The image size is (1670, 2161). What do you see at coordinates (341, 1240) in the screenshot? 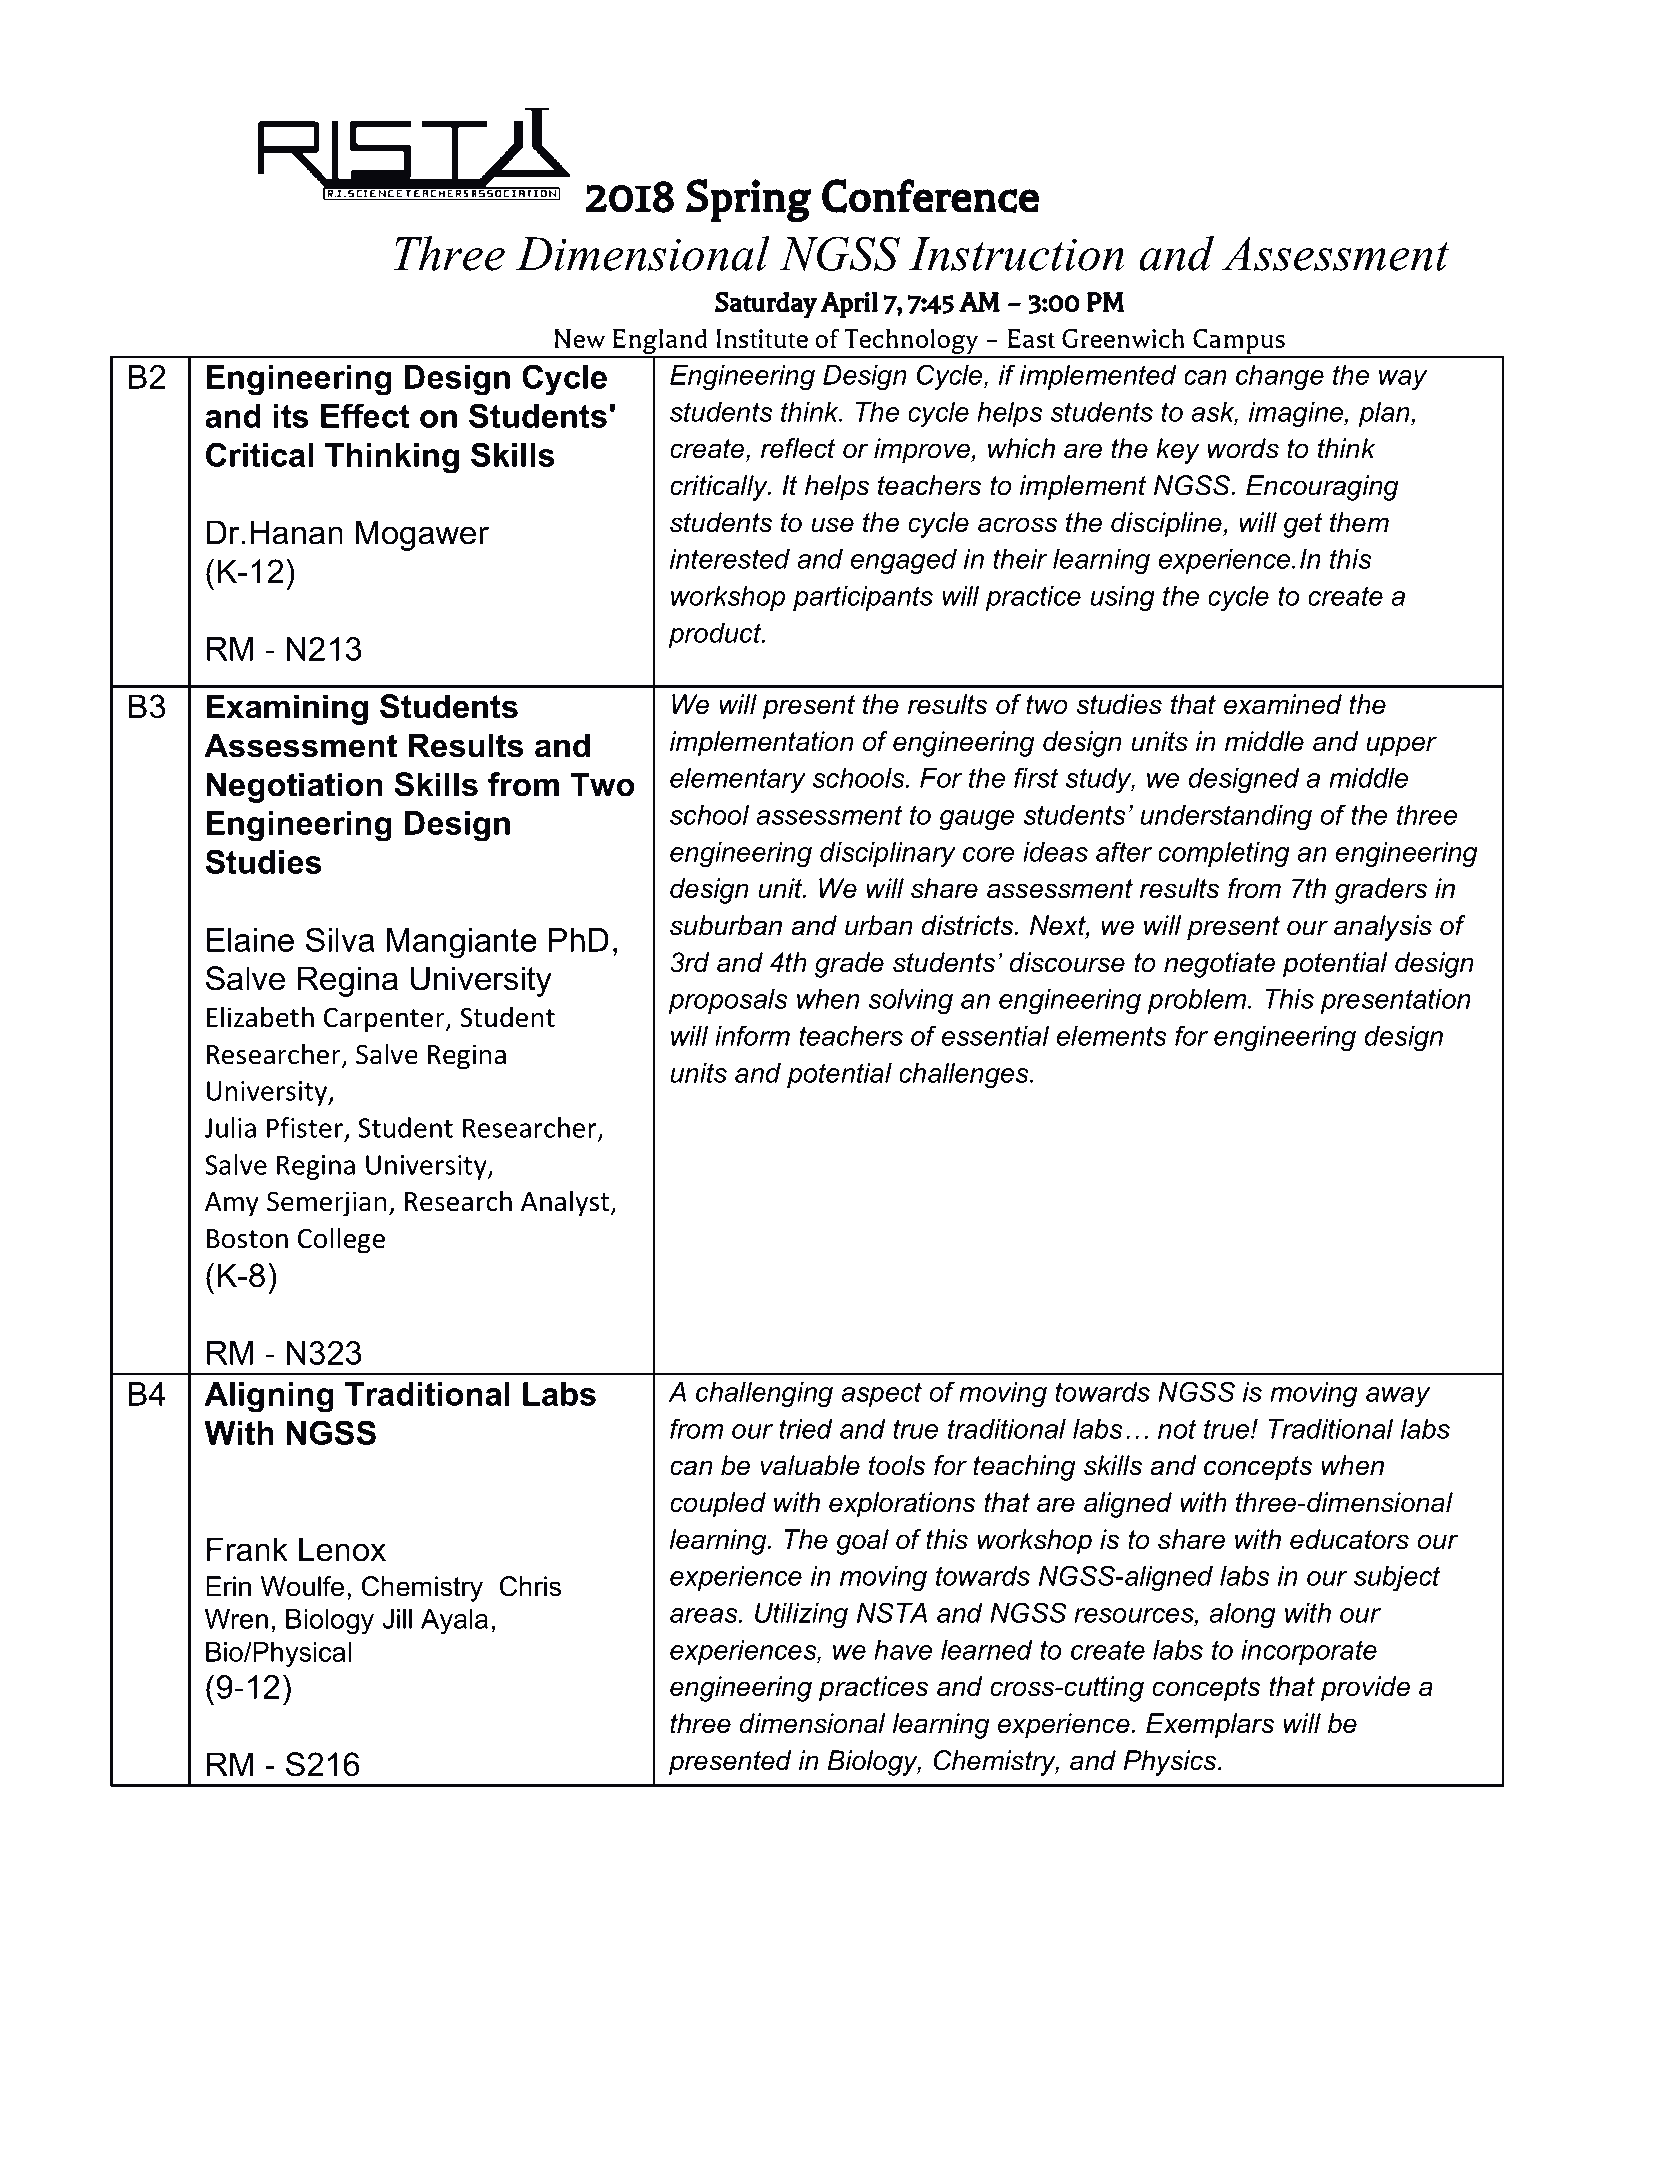
I see `College` at bounding box center [341, 1240].
